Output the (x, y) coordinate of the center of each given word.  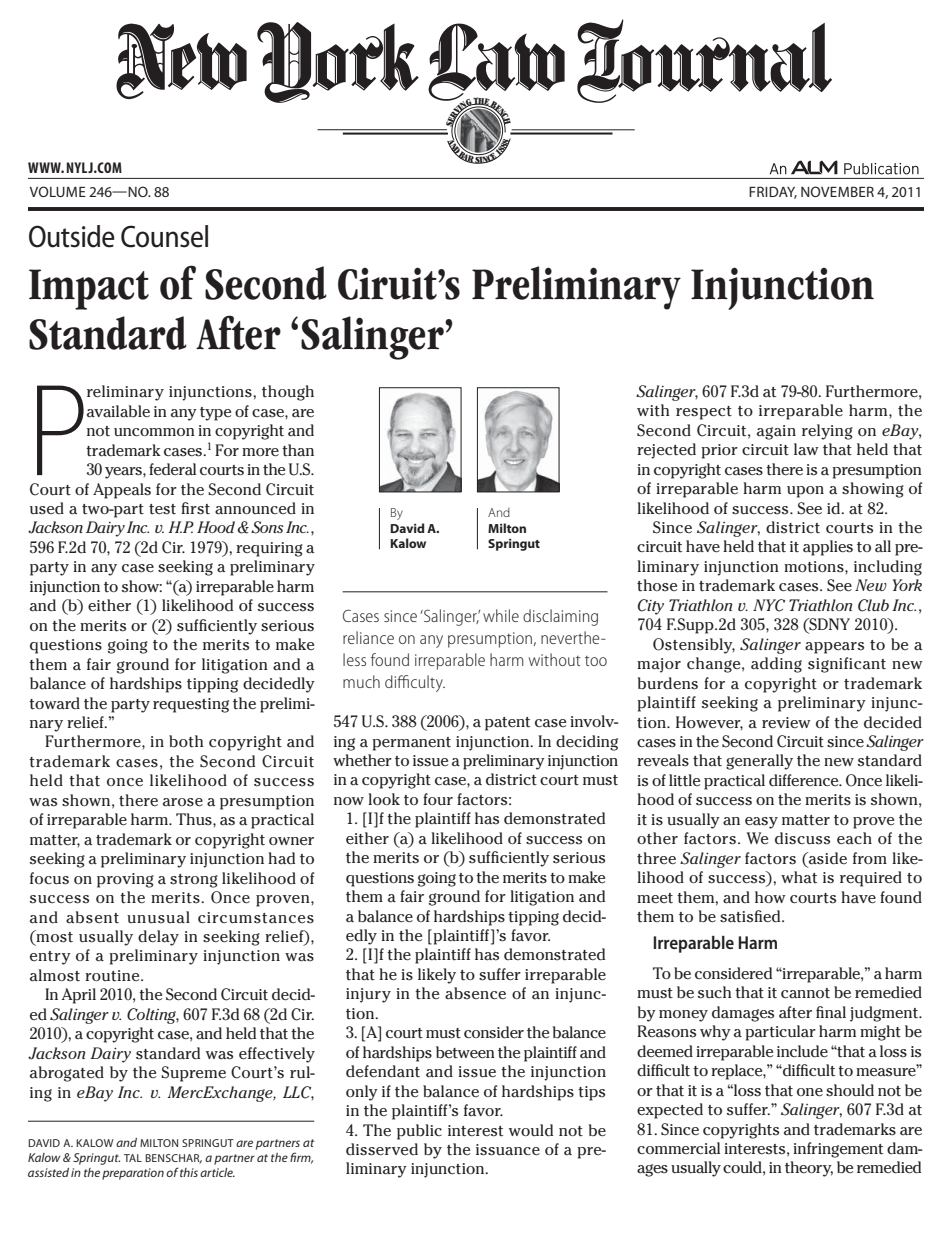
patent (507, 724)
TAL (133, 1158)
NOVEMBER (837, 191)
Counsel (164, 236)
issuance (508, 1150)
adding (776, 665)
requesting (191, 705)
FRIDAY (773, 192)
